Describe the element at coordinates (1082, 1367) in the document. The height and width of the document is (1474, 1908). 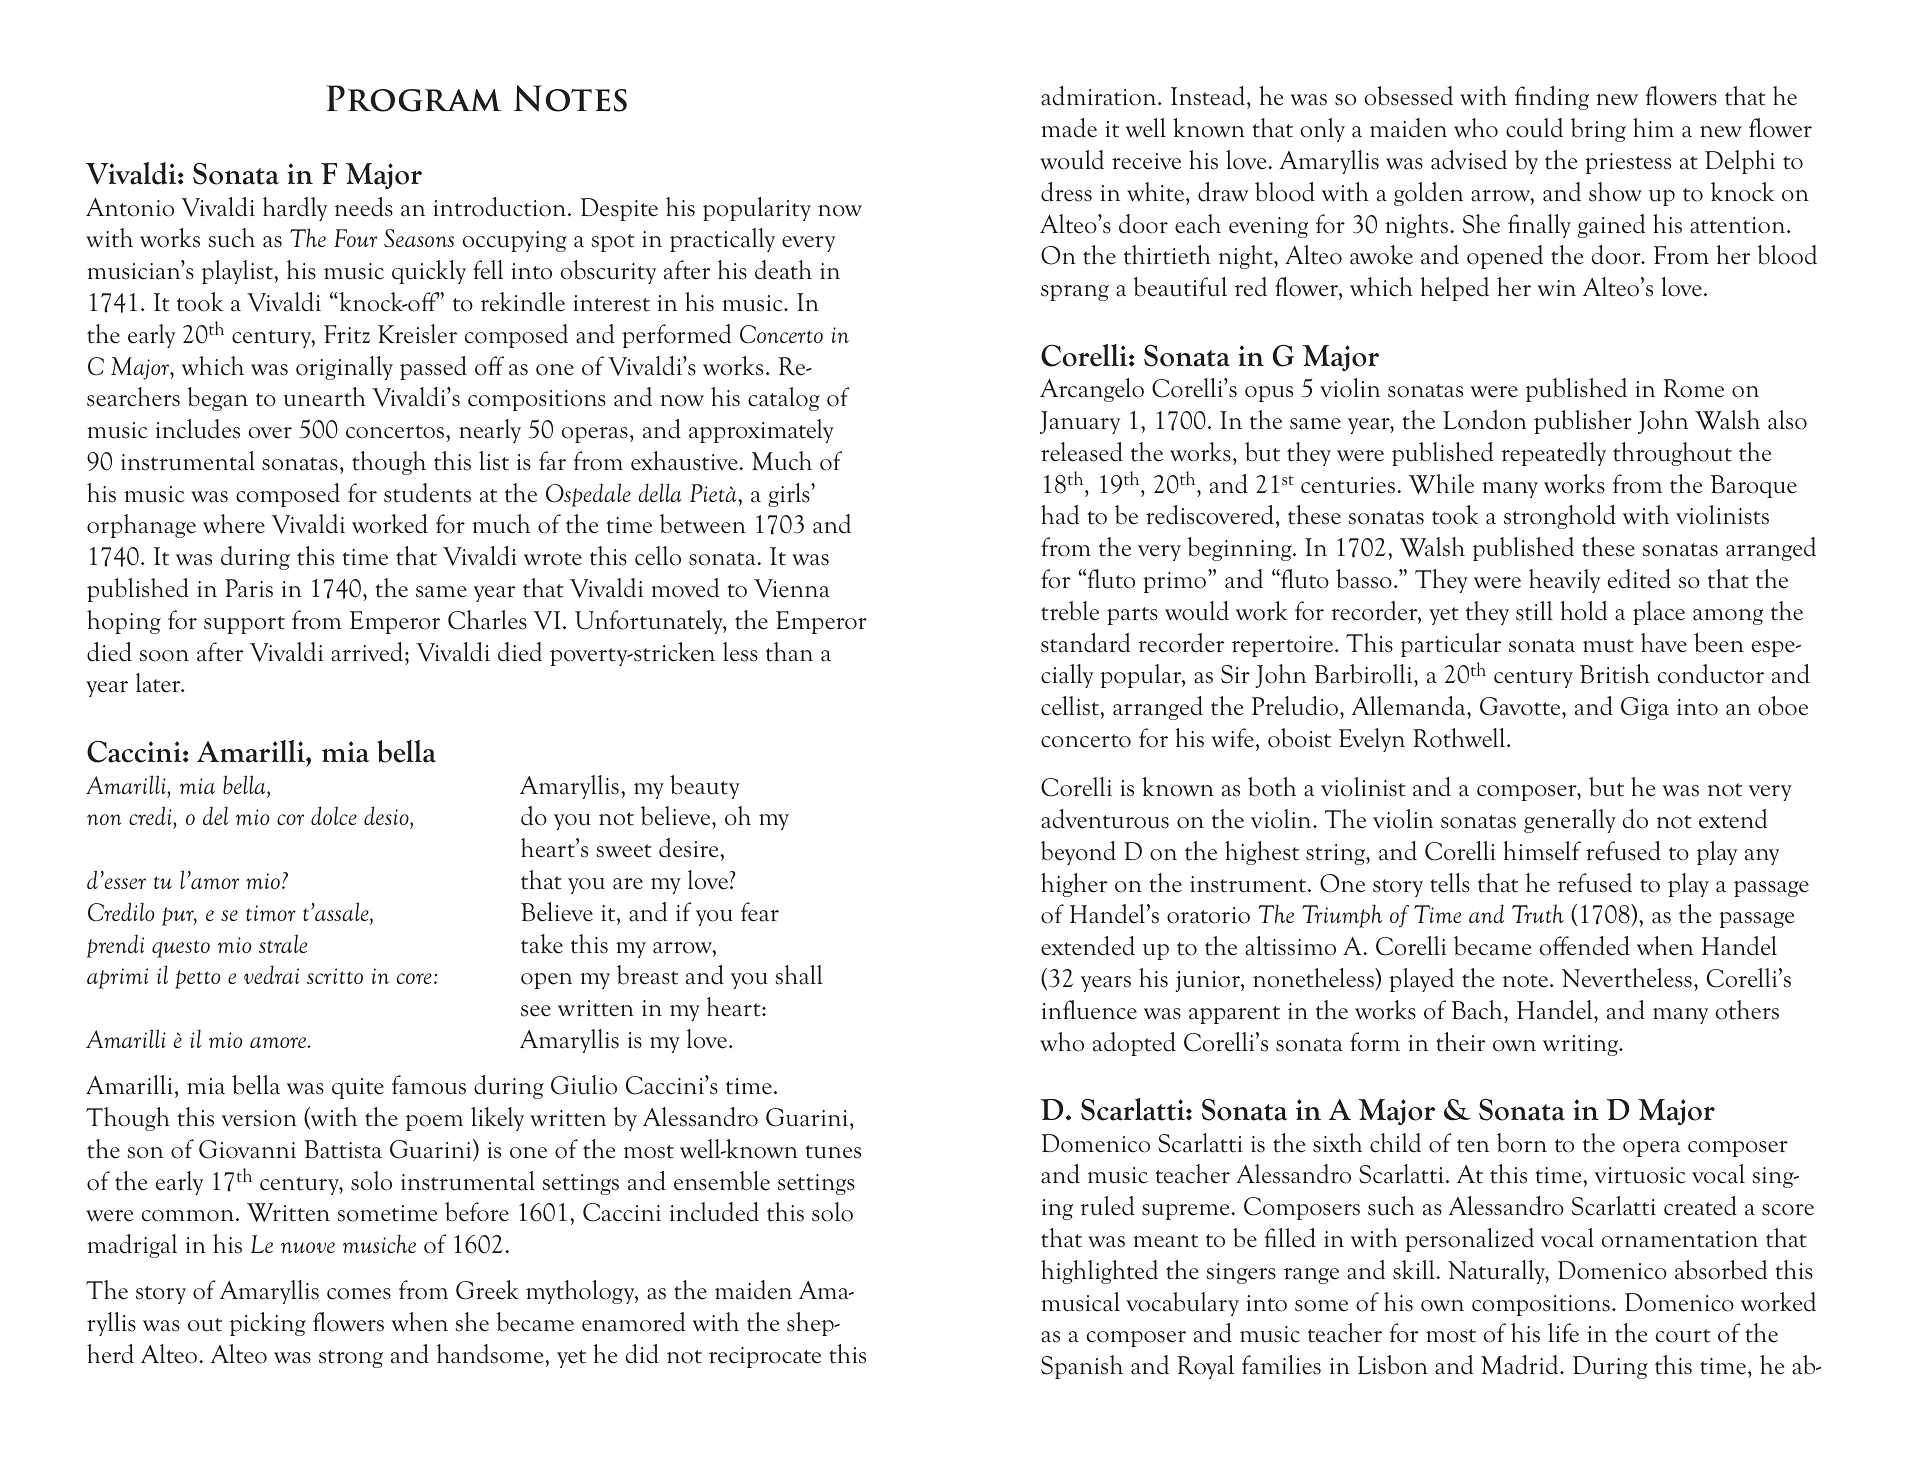
I see `Spanish` at that location.
